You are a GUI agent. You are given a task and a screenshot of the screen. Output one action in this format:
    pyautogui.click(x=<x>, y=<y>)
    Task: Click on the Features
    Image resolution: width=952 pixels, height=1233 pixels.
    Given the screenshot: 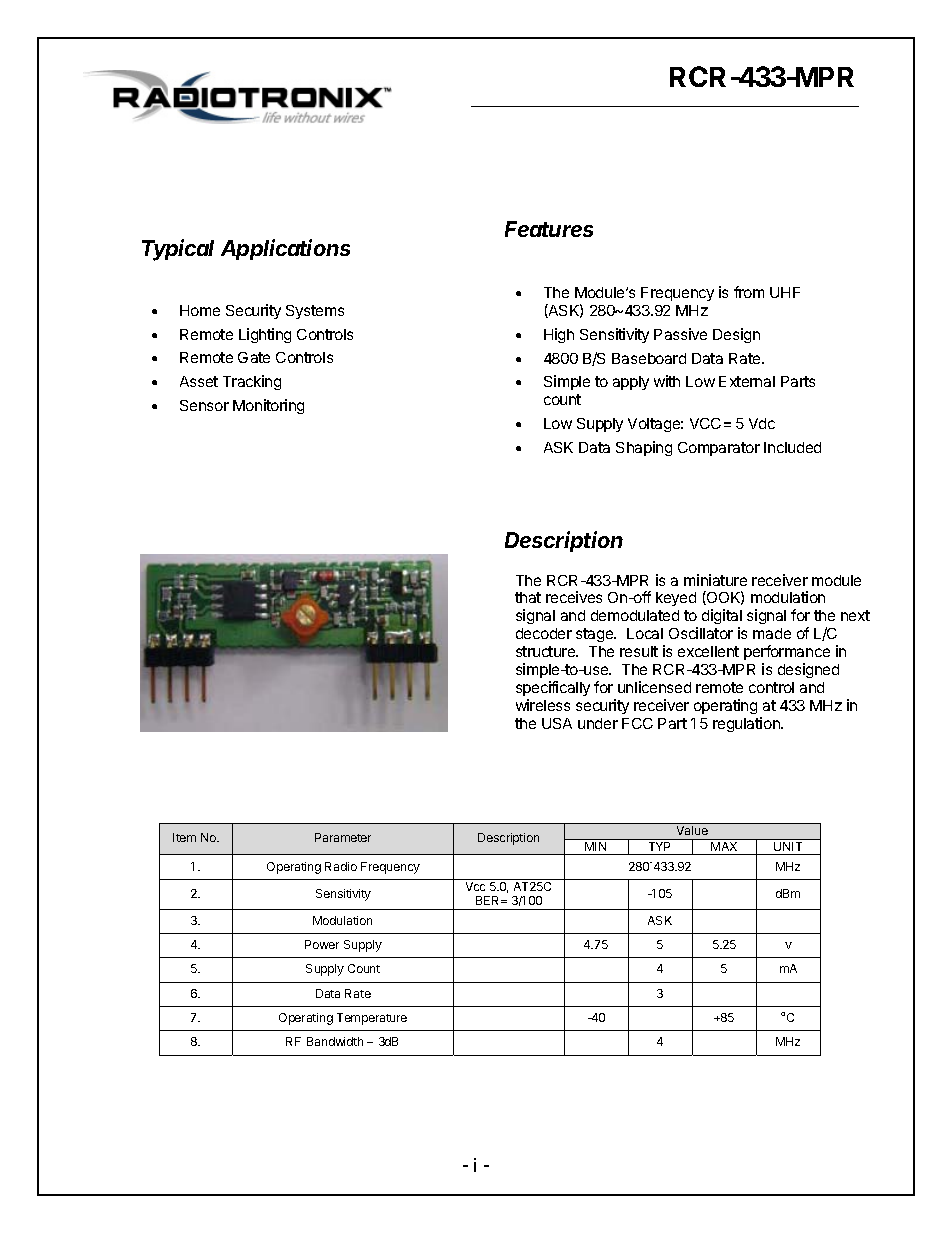 What is the action you would take?
    pyautogui.click(x=549, y=229)
